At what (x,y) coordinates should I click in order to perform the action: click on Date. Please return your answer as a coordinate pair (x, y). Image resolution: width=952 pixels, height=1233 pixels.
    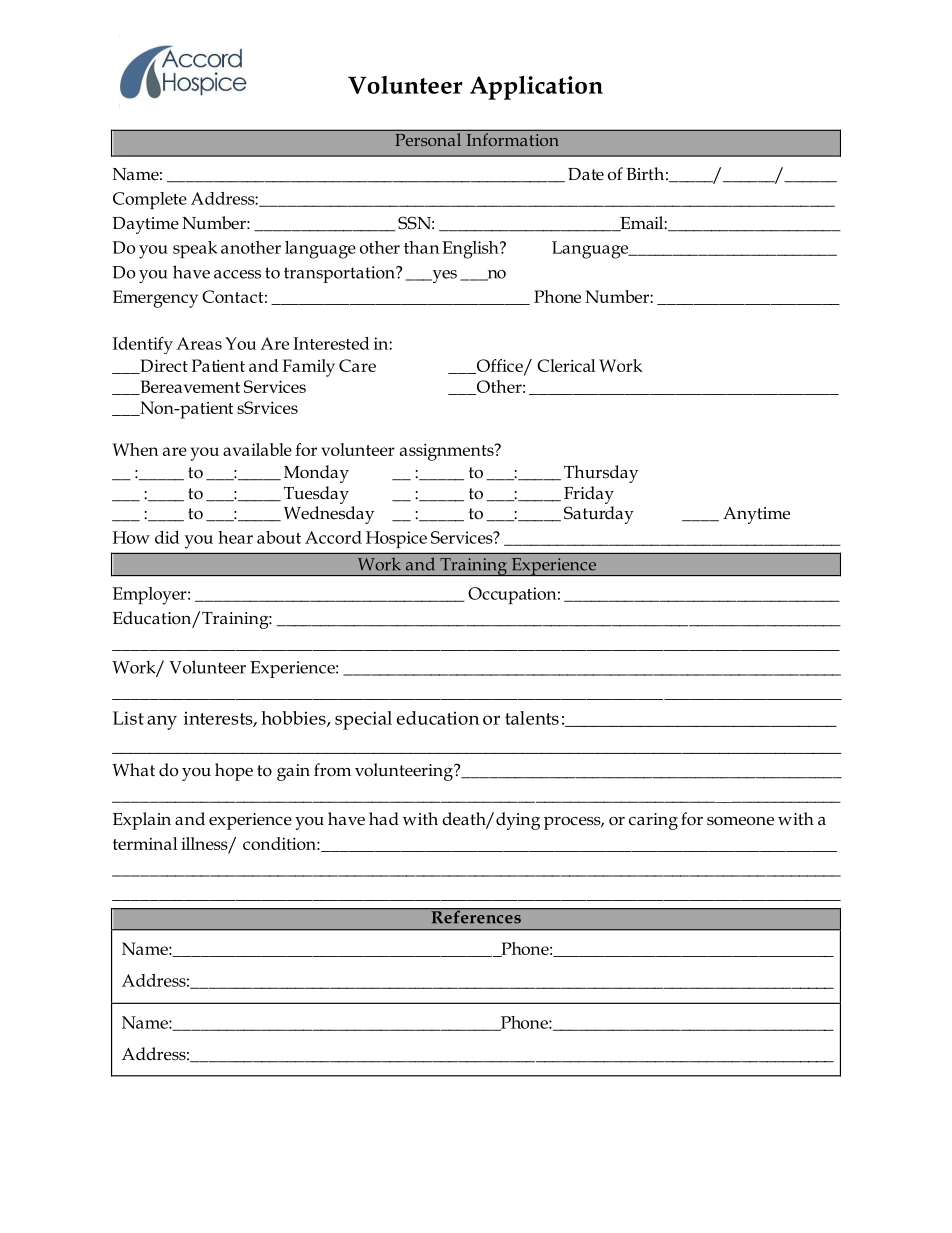
    Looking at the image, I should click on (586, 174).
